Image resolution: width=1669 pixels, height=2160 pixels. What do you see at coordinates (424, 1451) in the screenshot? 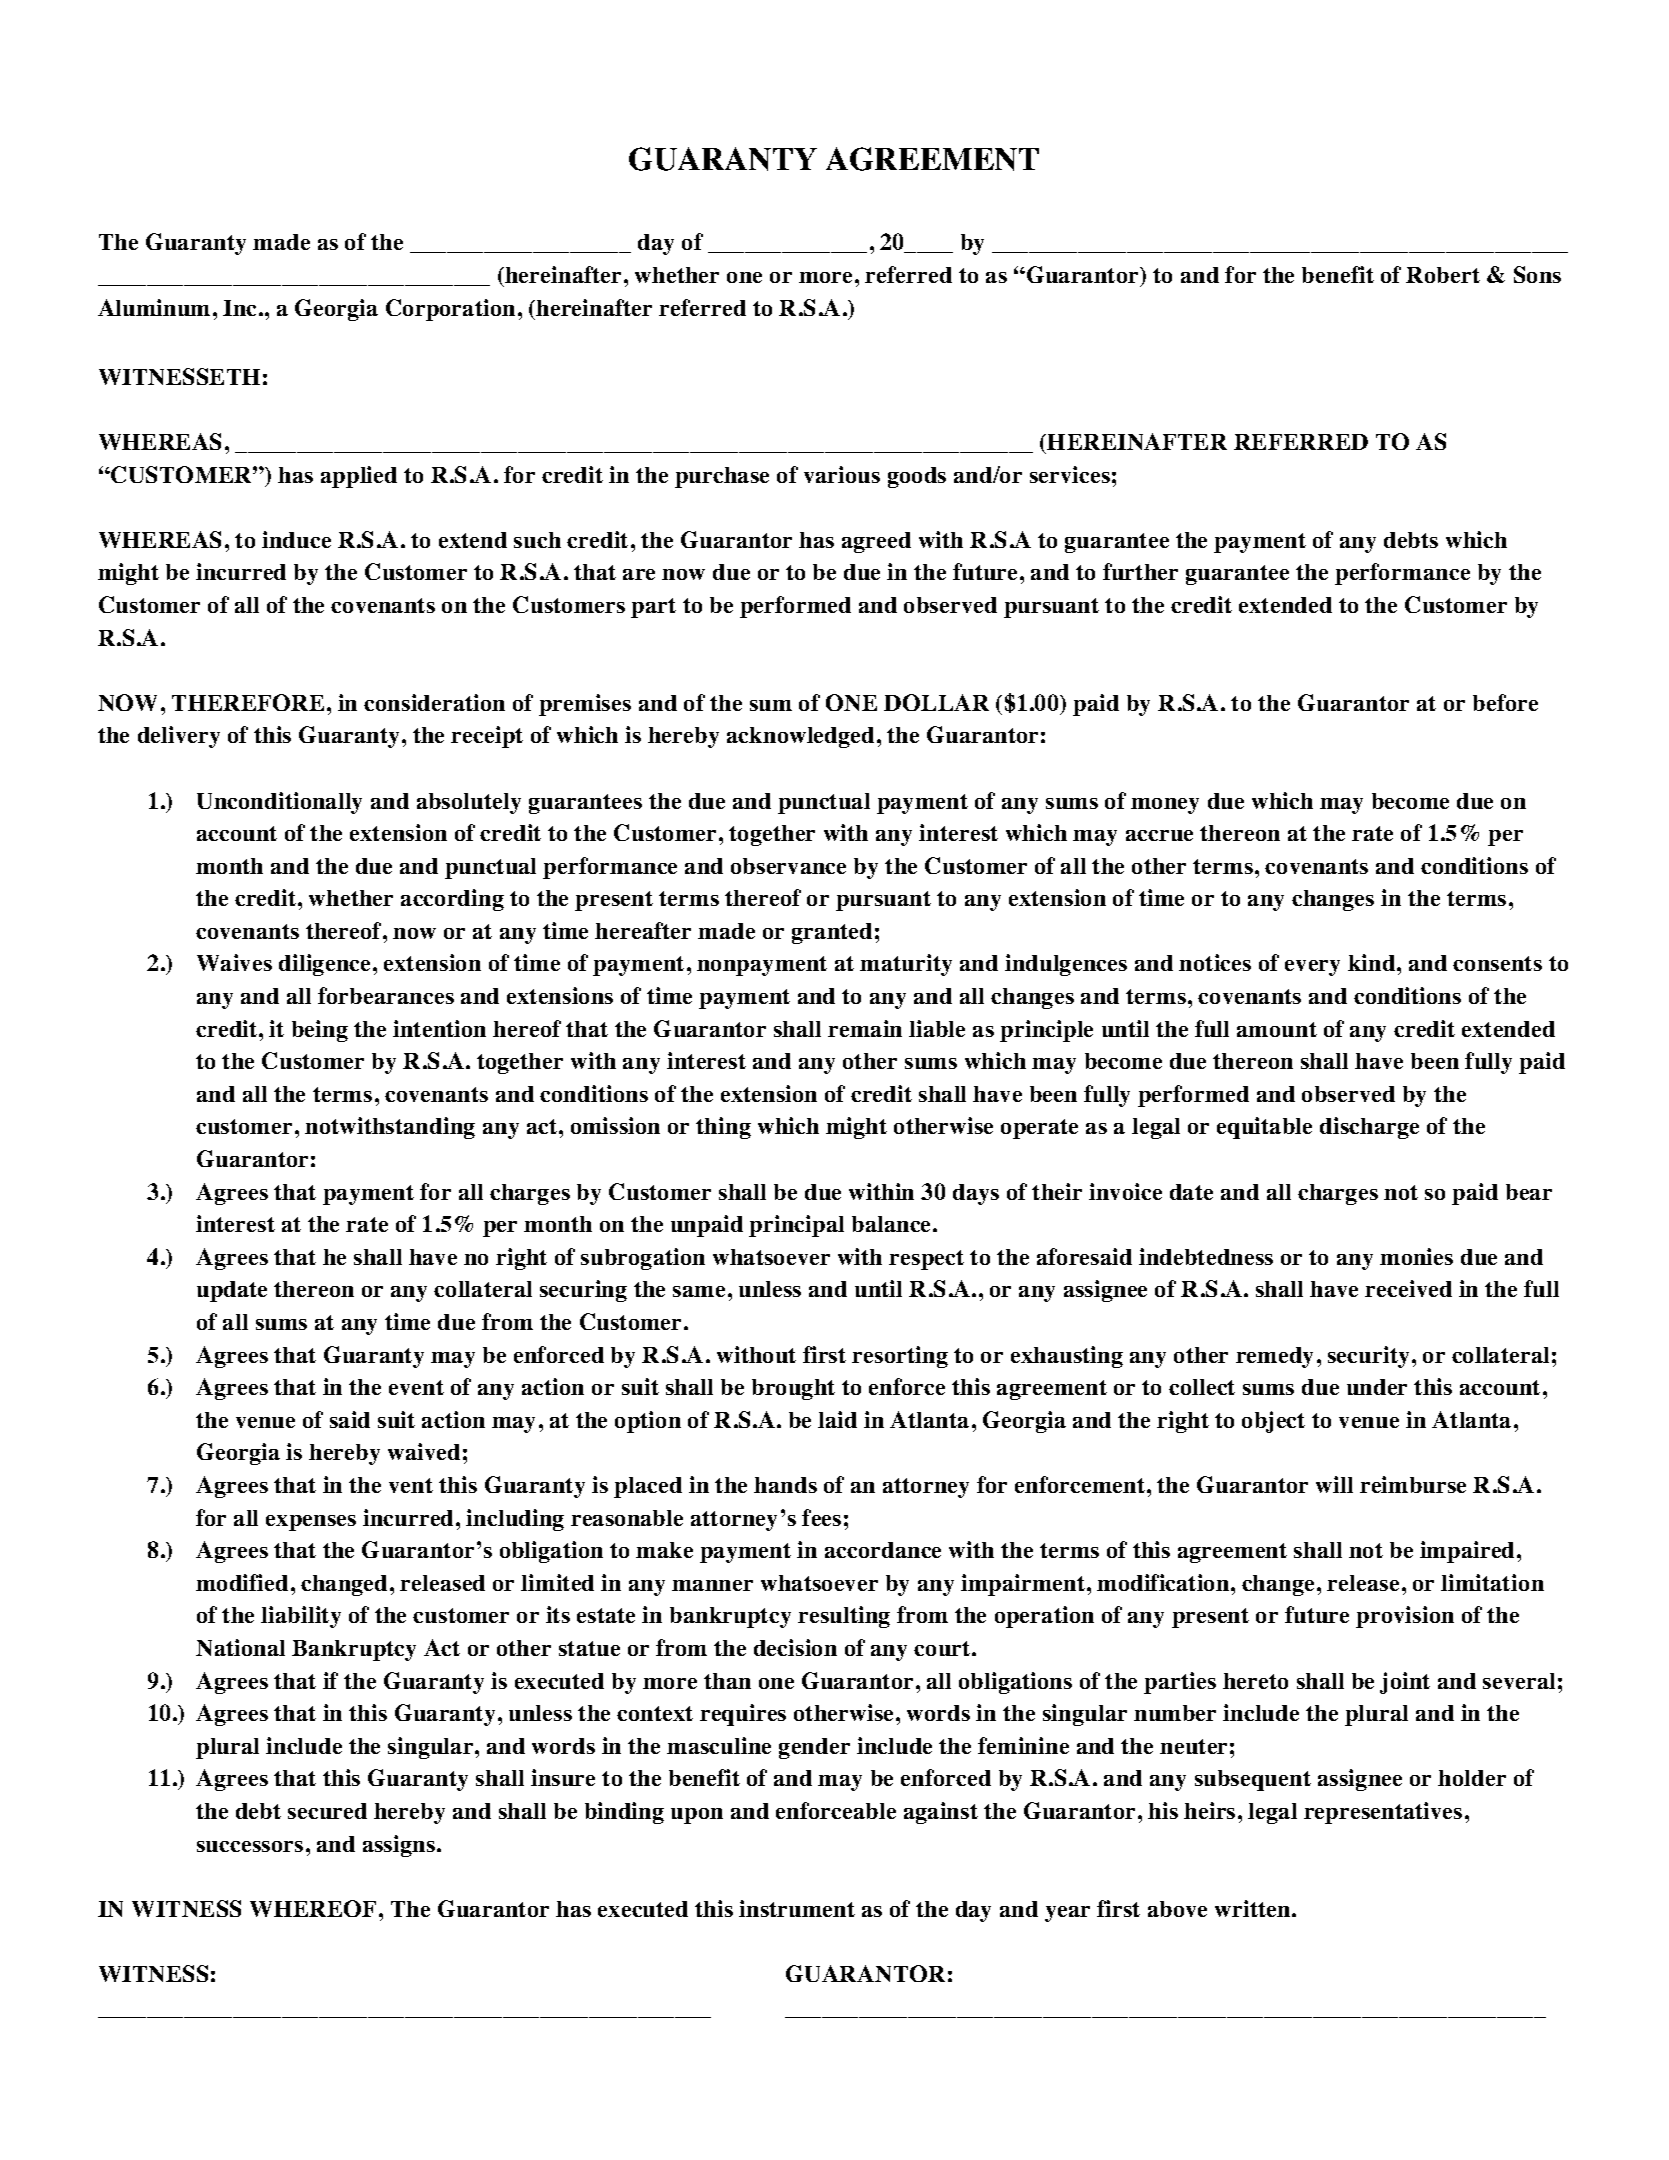
I see `waived` at bounding box center [424, 1451].
